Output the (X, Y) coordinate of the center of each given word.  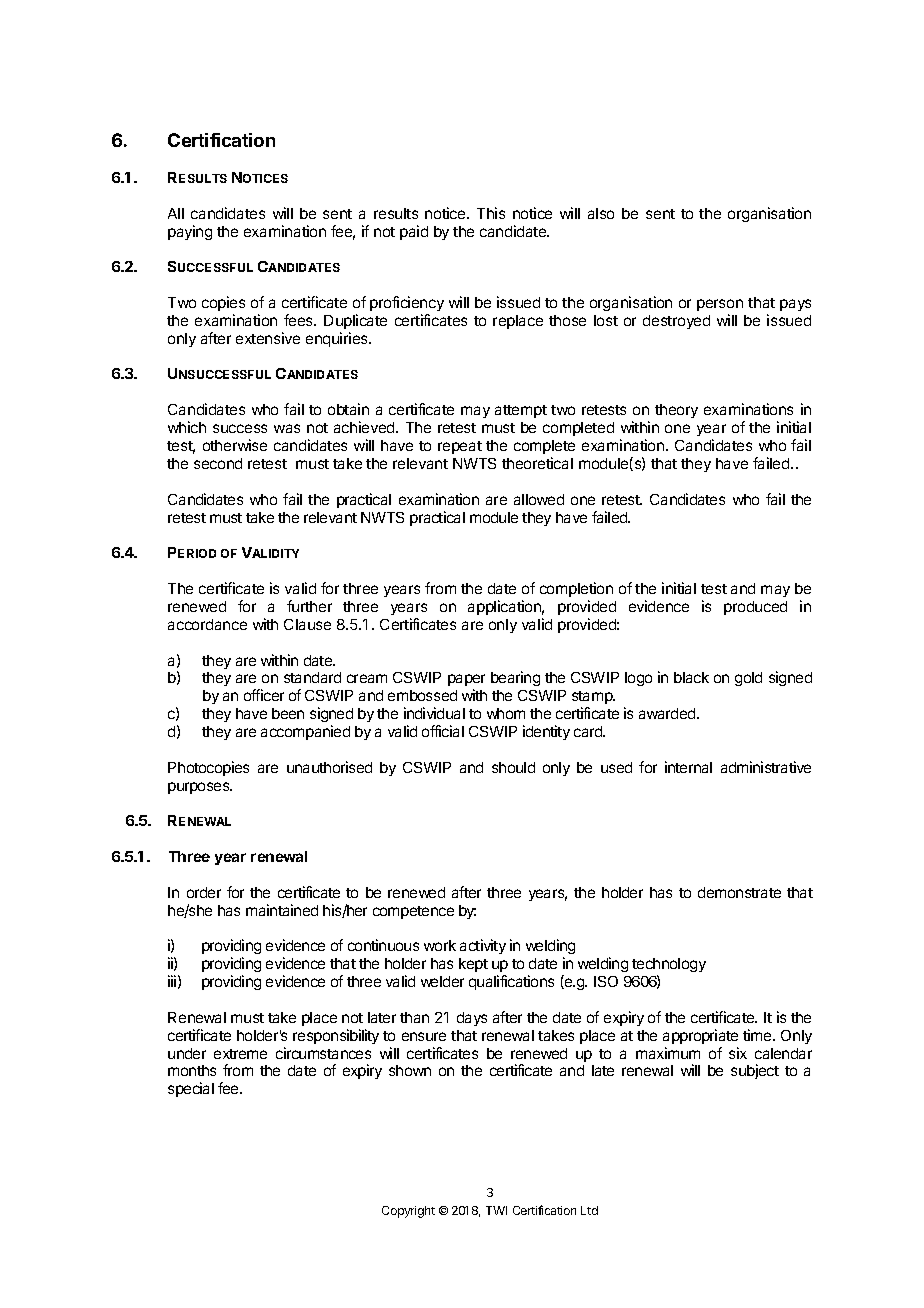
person (720, 305)
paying (190, 232)
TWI (496, 1210)
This (491, 213)
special (191, 1089)
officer (264, 695)
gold (748, 679)
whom (506, 713)
